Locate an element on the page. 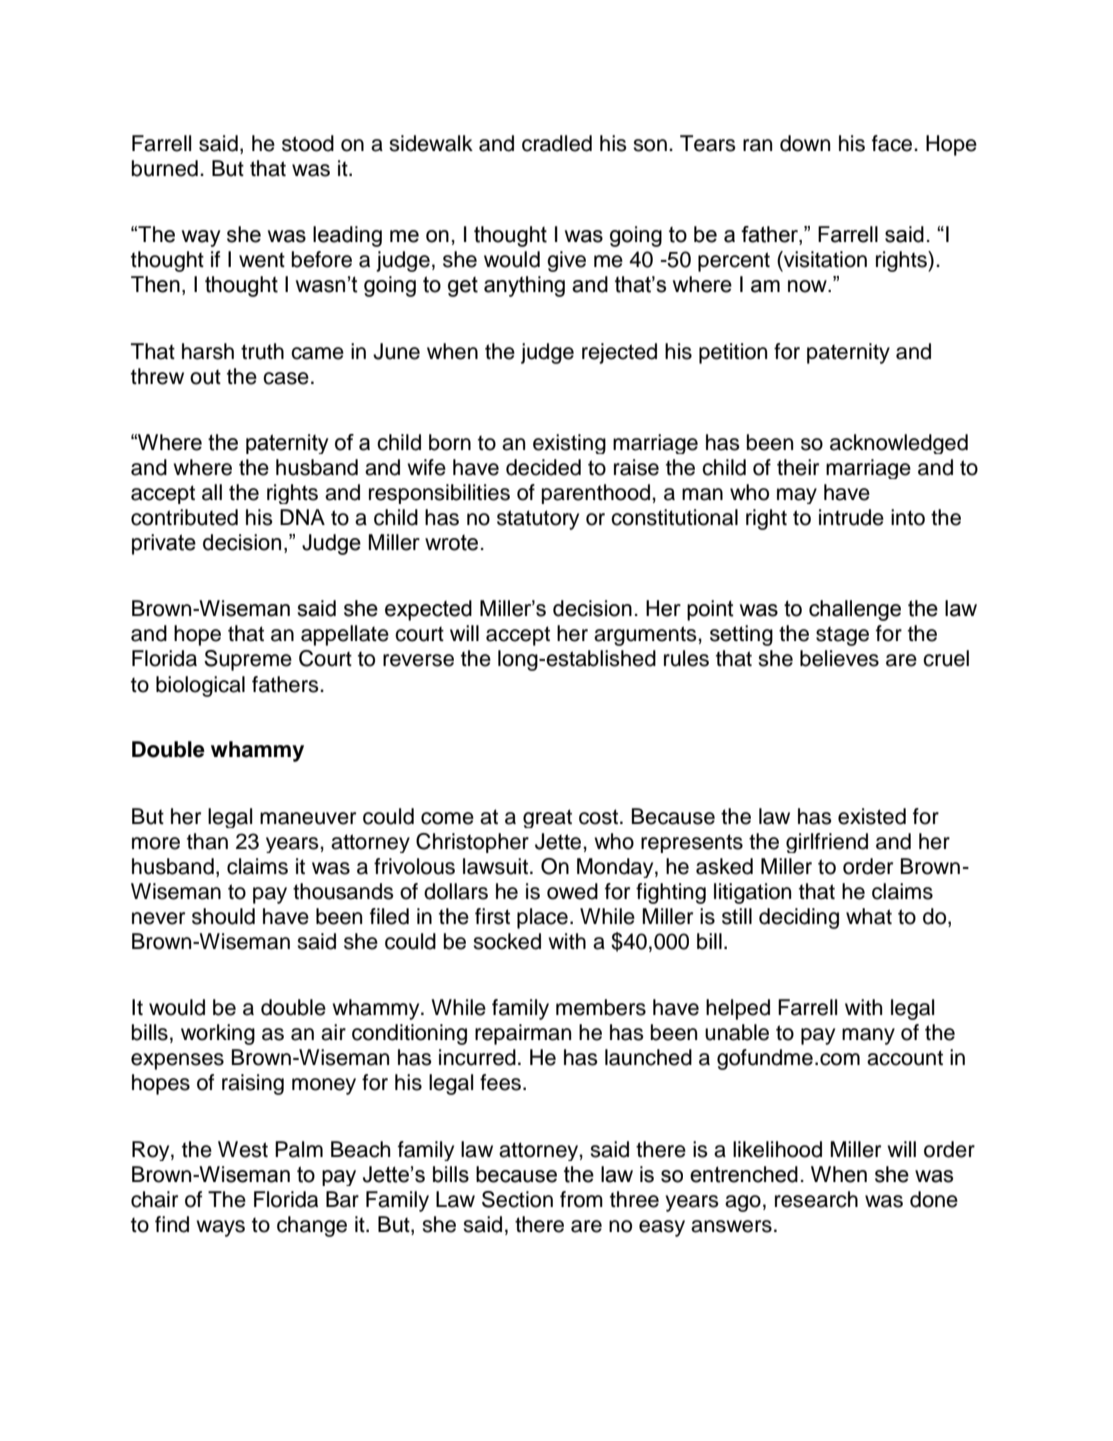  statutory is located at coordinates (538, 520).
